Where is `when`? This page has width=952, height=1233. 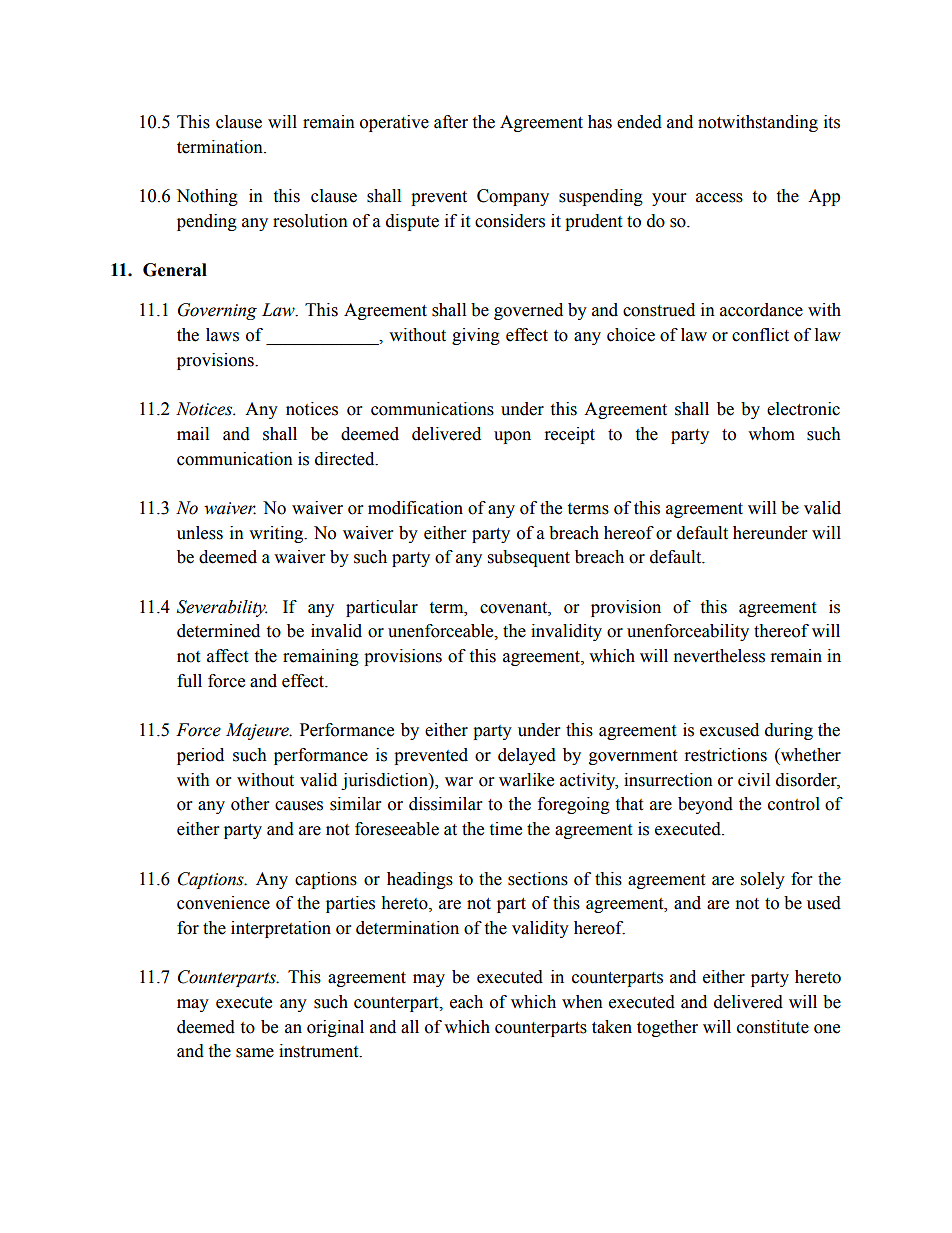
when is located at coordinates (582, 1002).
